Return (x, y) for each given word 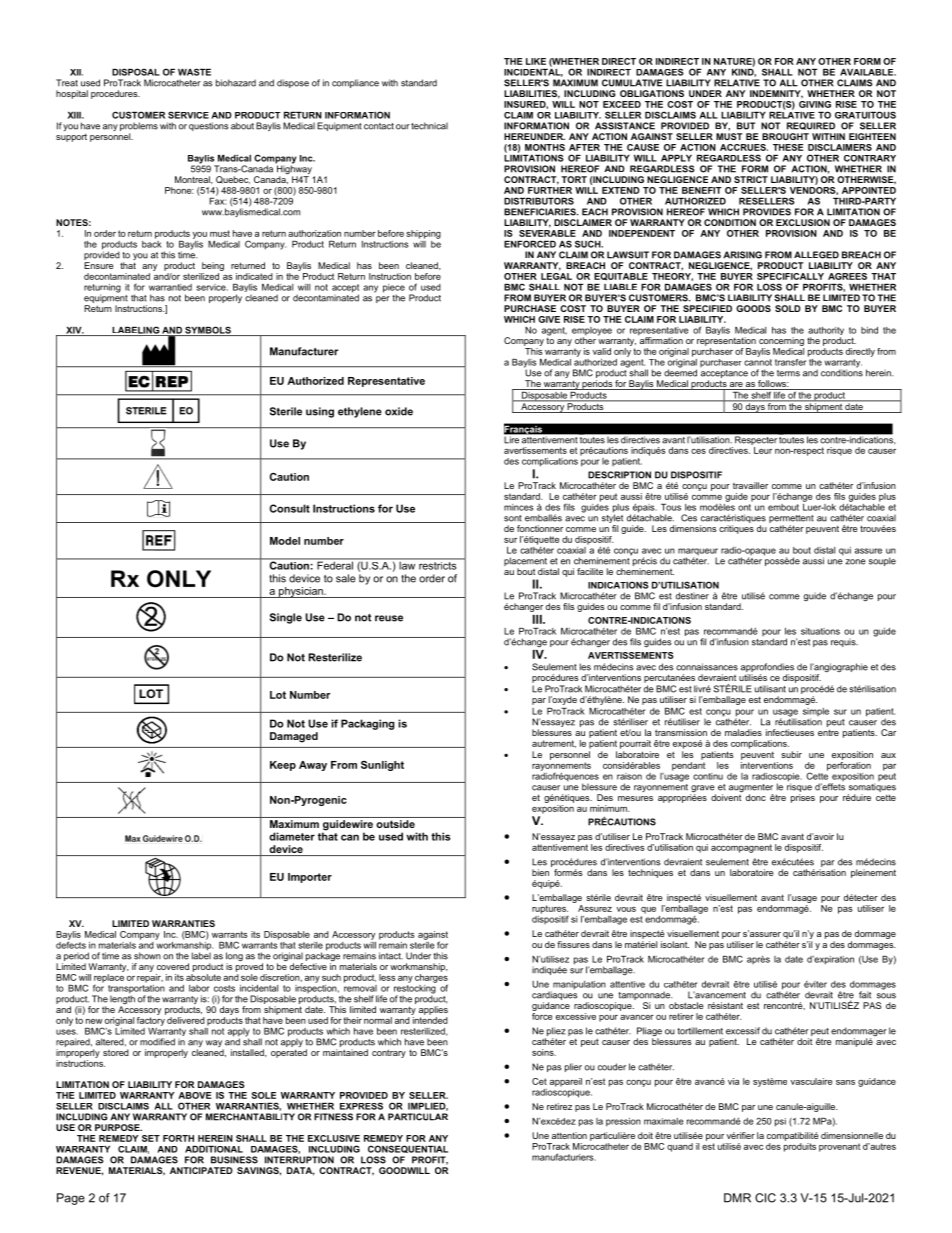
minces (518, 507)
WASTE (194, 72)
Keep (283, 766)
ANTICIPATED (201, 1170)
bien (540, 872)
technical (429, 126)
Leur (763, 450)
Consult (289, 508)
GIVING (815, 104)
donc (756, 797)
